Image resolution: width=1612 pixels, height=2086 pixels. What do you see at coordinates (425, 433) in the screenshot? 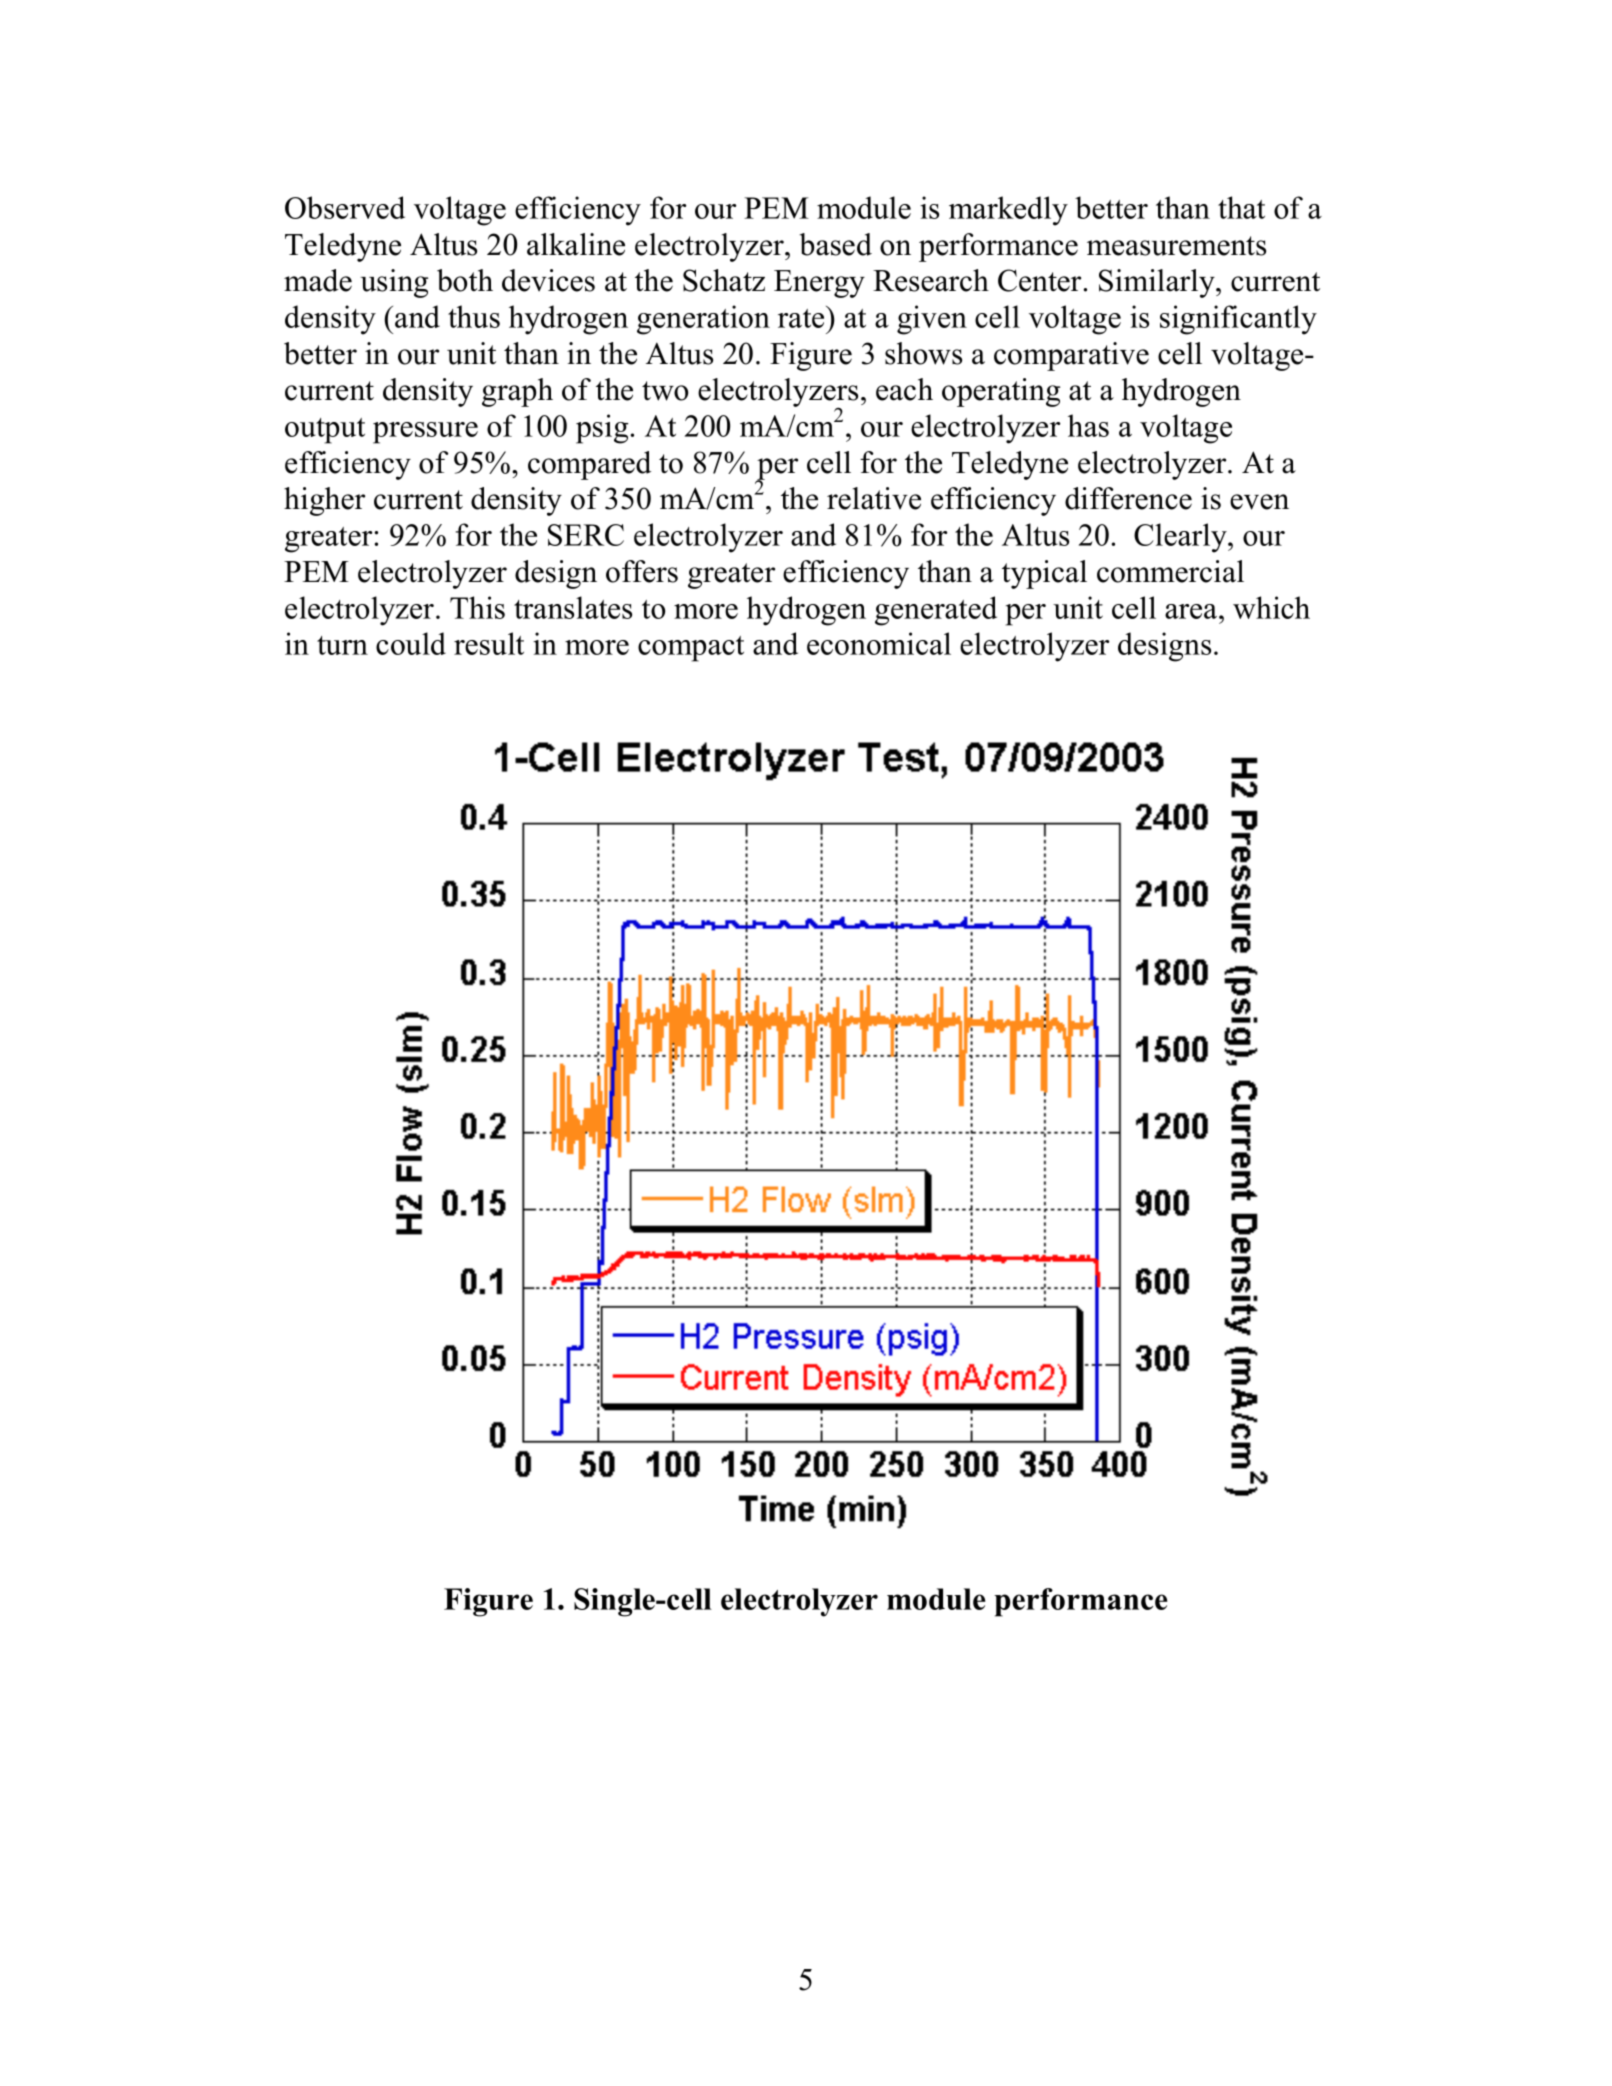
I see `pressure` at bounding box center [425, 433].
